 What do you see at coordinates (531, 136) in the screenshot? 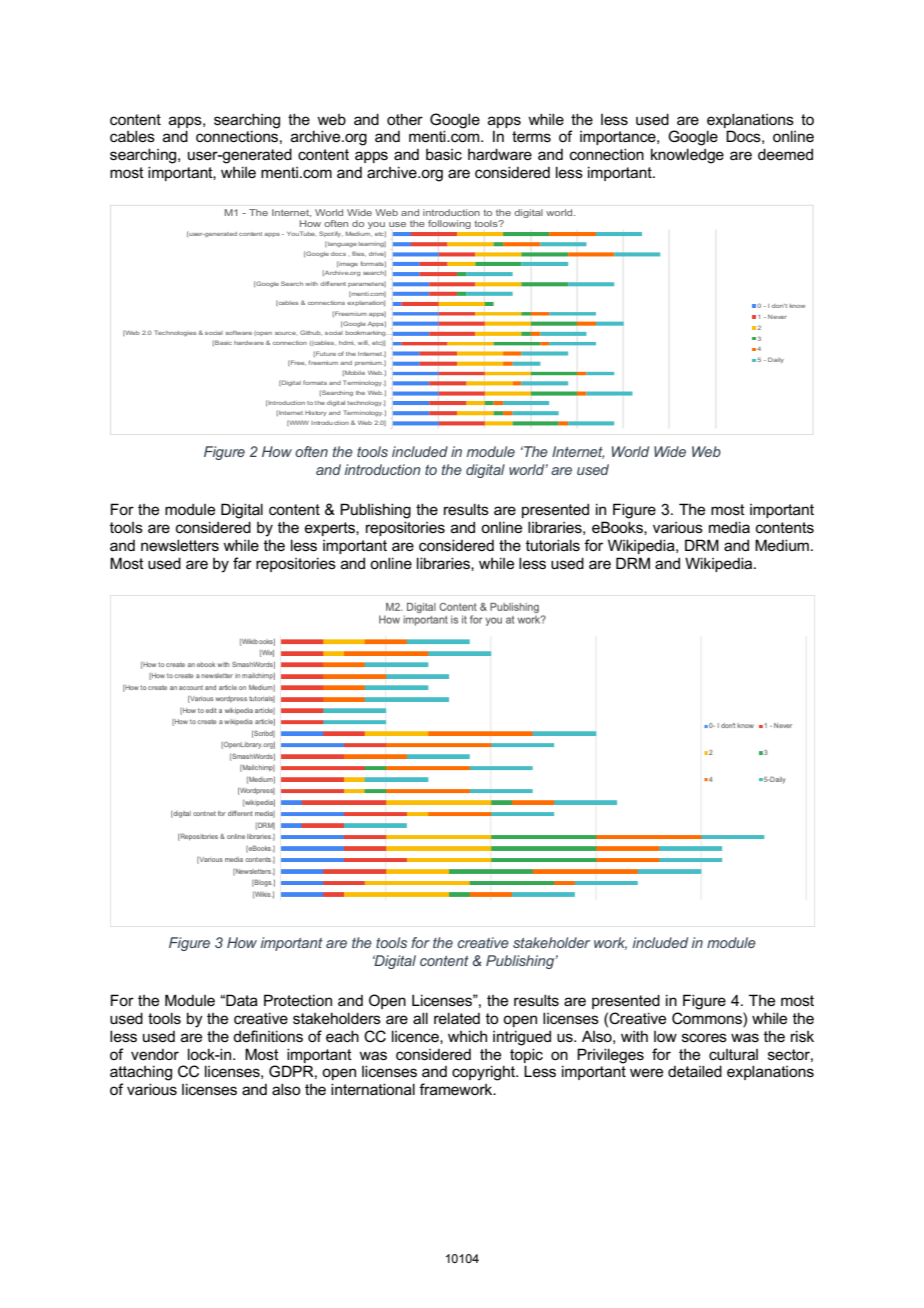
I see `terms` at bounding box center [531, 136].
